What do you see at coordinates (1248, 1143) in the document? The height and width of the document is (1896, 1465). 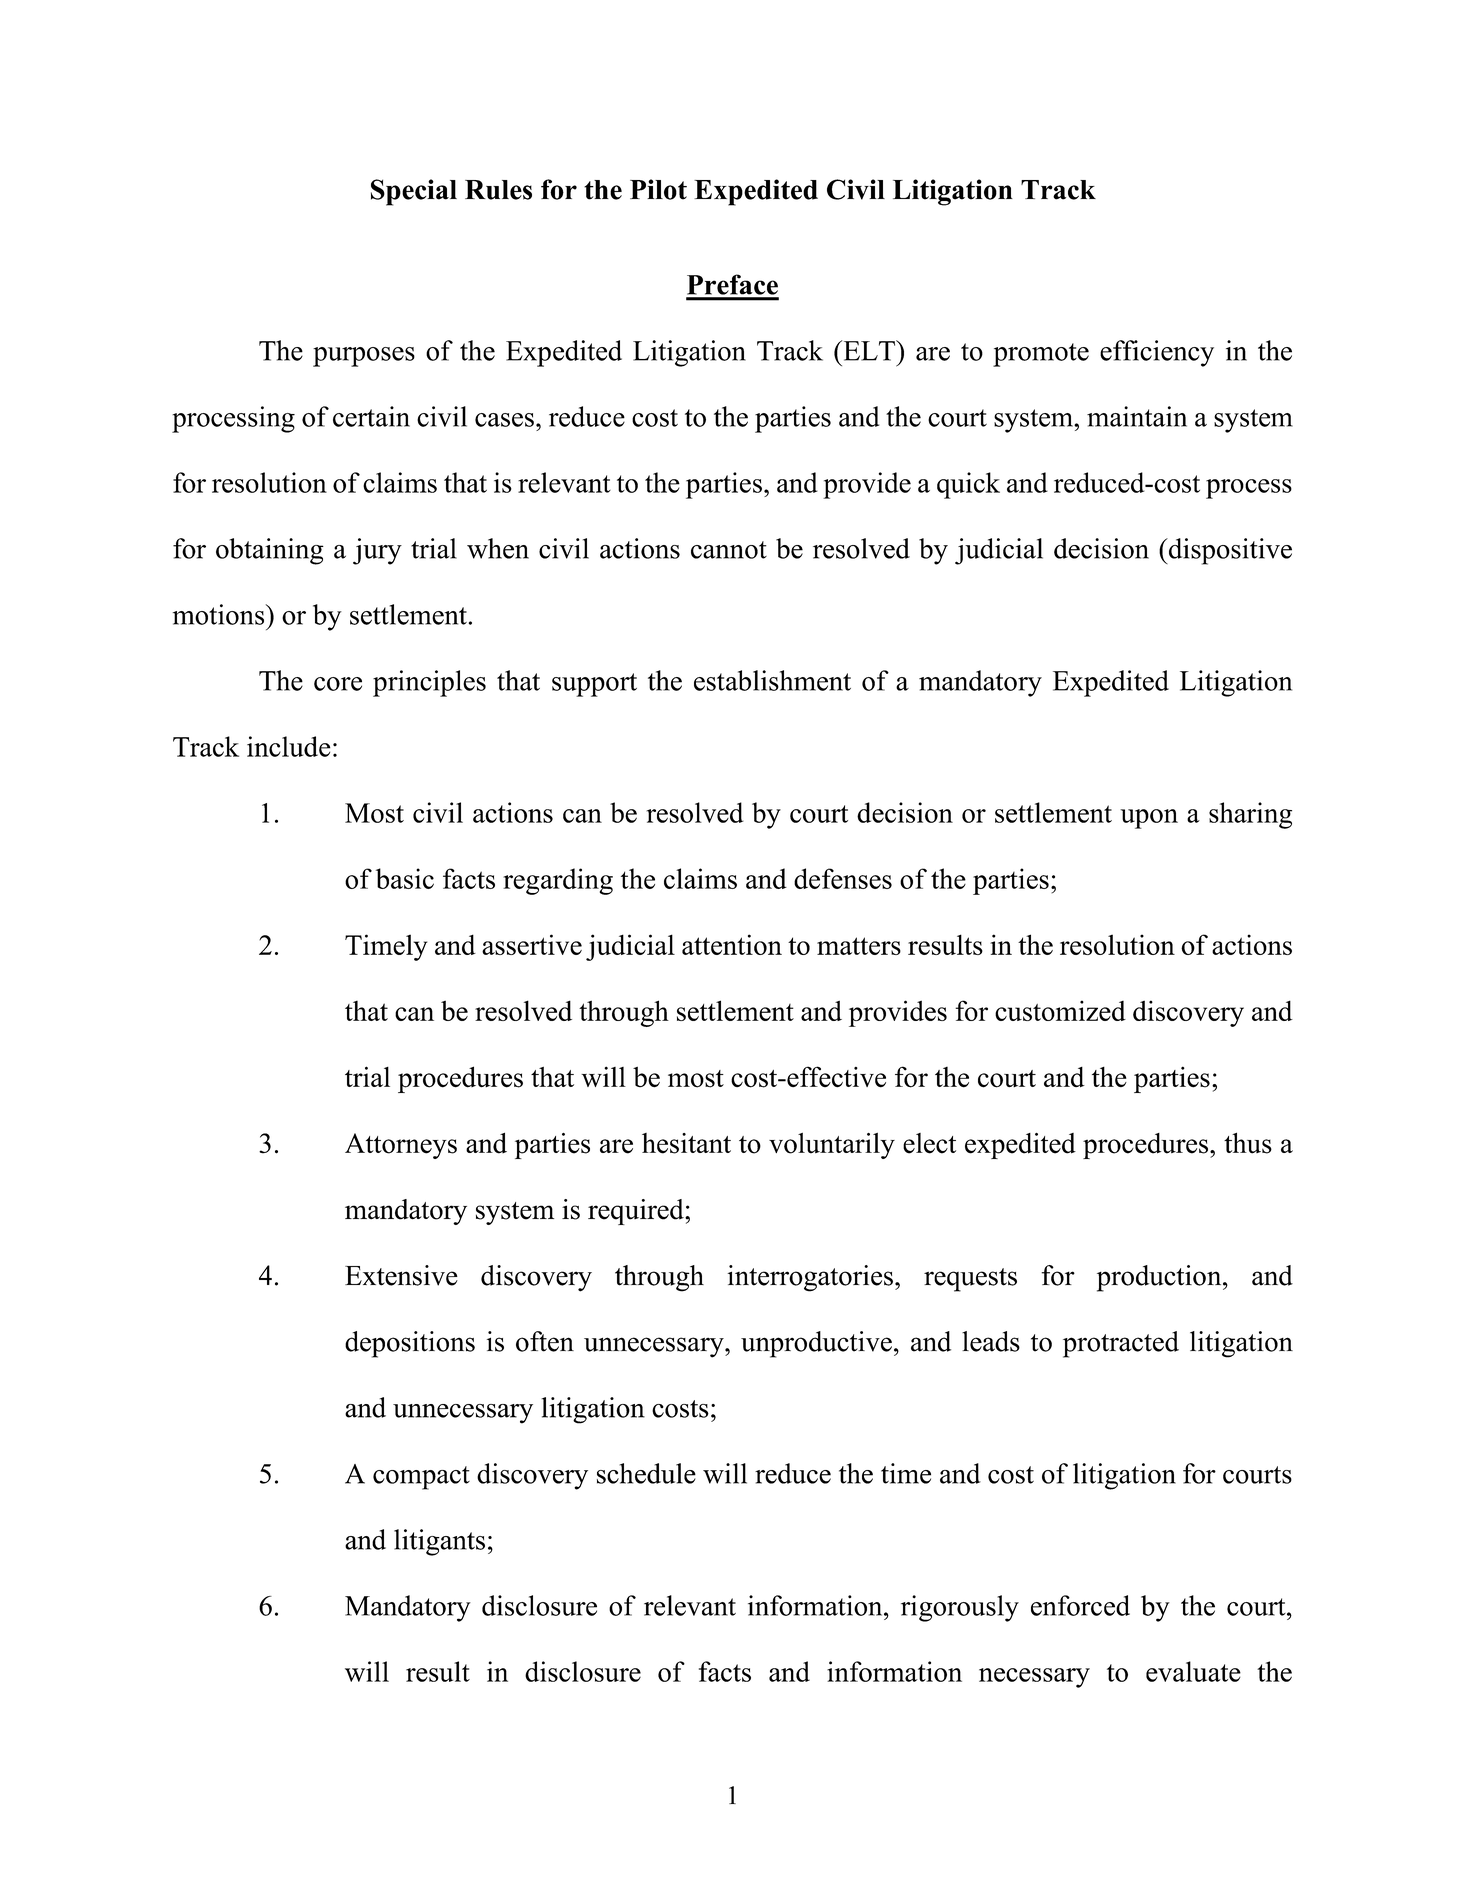 I see `thus` at bounding box center [1248, 1143].
